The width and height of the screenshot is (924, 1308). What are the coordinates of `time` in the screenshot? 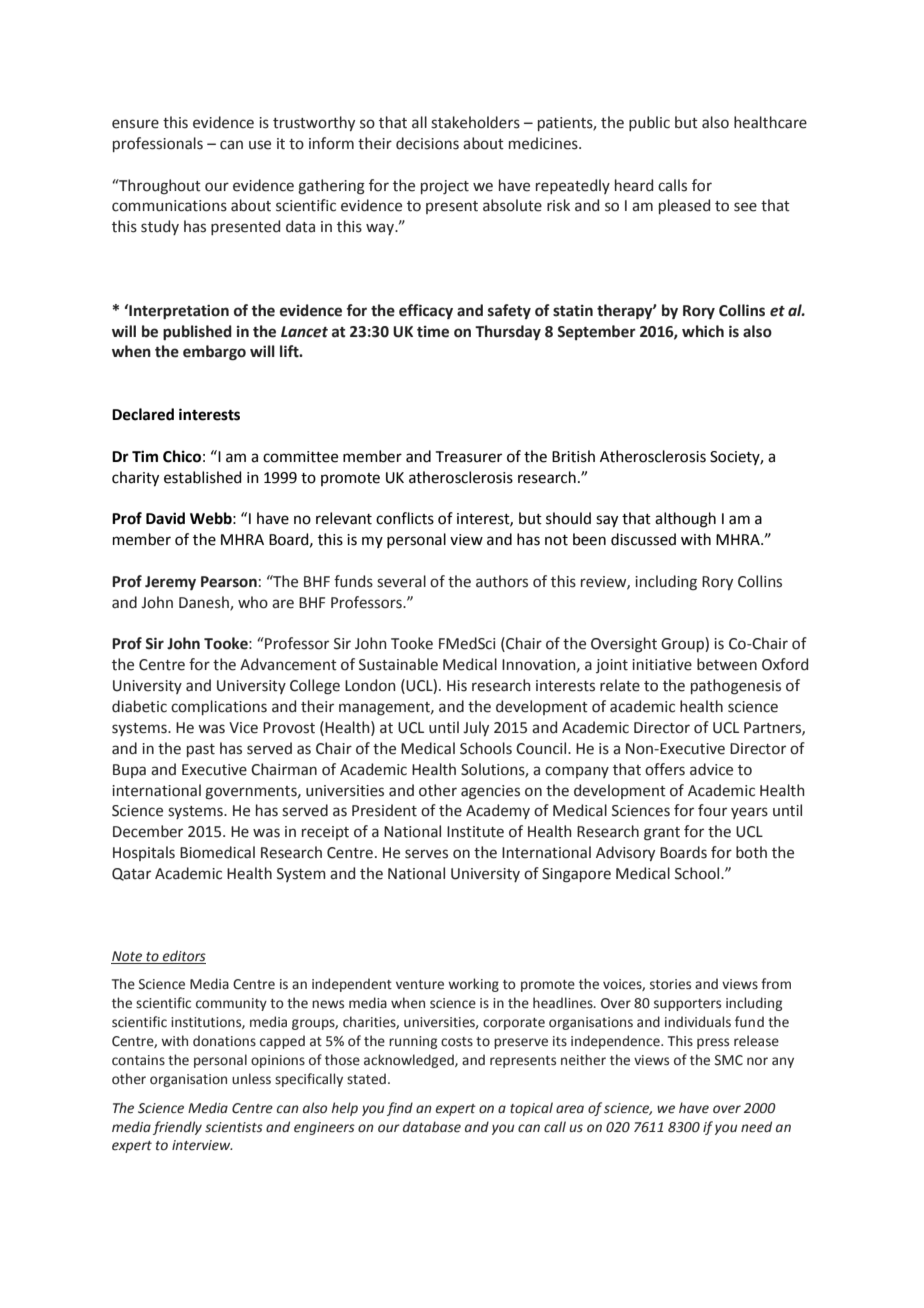 It's located at (433, 332).
